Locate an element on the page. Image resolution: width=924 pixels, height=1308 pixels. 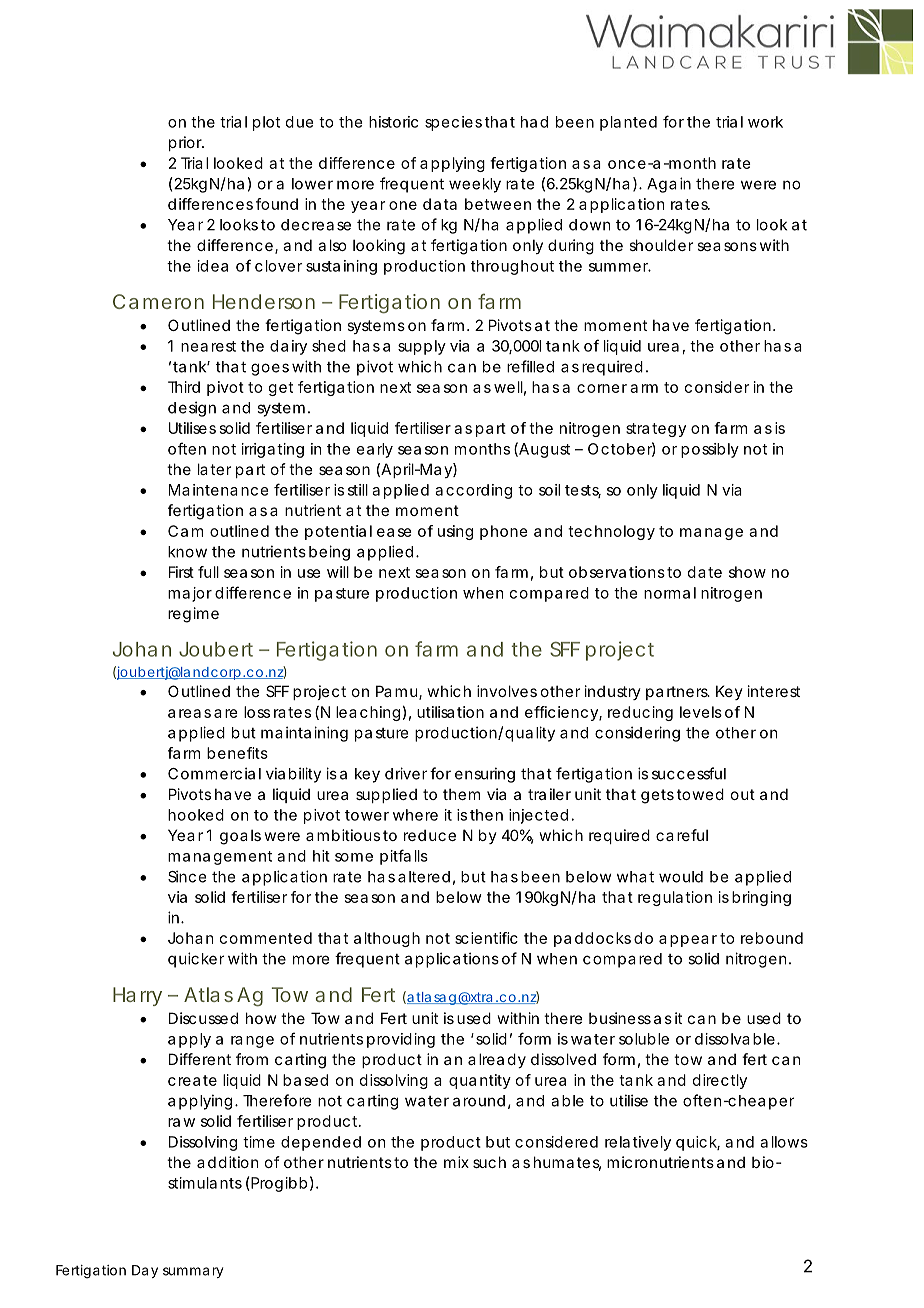
Again is located at coordinates (669, 185).
